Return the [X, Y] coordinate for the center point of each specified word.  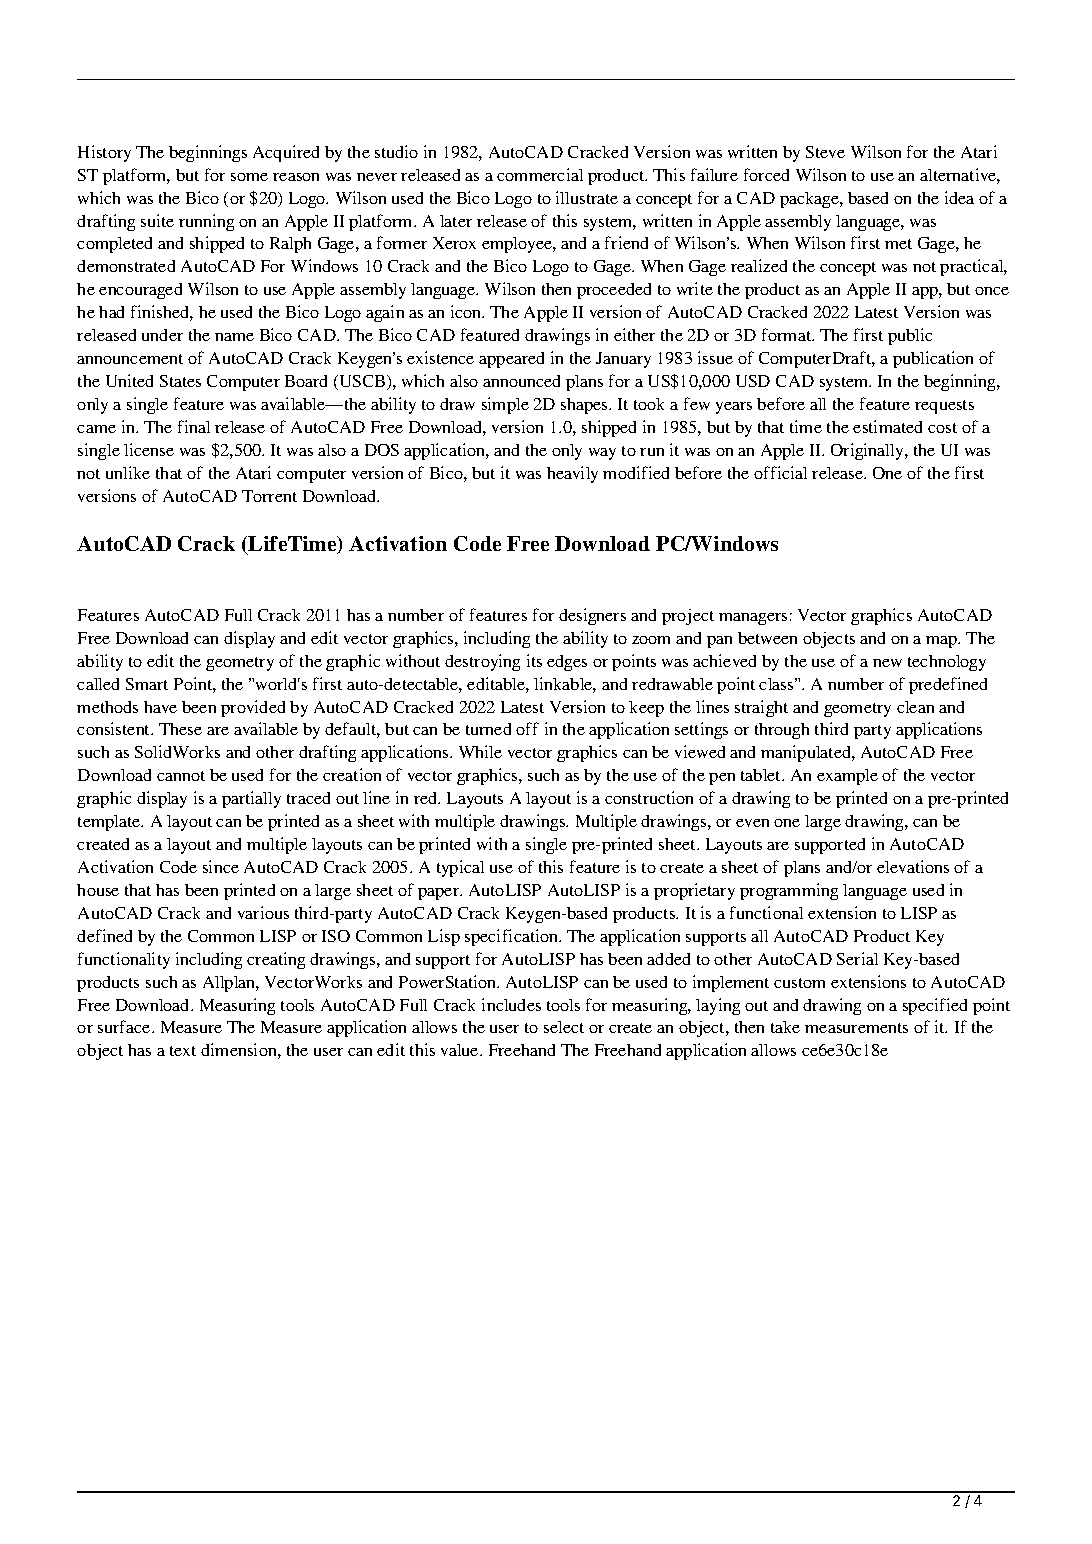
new [887, 663]
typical [460, 868]
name [234, 337]
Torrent [269, 496]
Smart [147, 684]
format [788, 334]
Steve [825, 152]
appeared [511, 360]
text [183, 1051]
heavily [572, 474]
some [249, 177]
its [534, 660]
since [221, 866]
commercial [540, 174]
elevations [913, 866]
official [780, 472]
